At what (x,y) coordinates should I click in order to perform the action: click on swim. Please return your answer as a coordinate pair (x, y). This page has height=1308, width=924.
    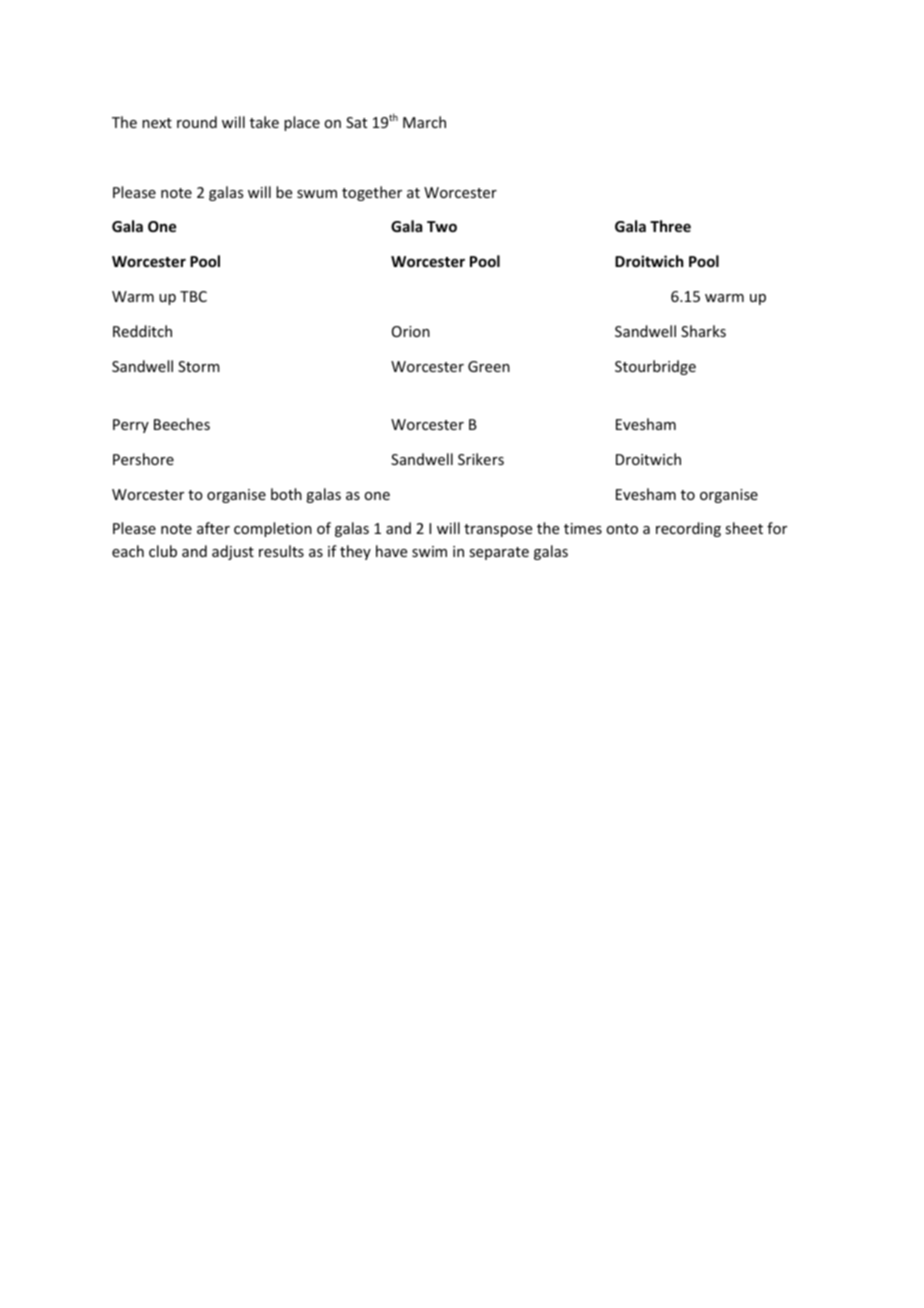
    Looking at the image, I should click on (429, 551).
